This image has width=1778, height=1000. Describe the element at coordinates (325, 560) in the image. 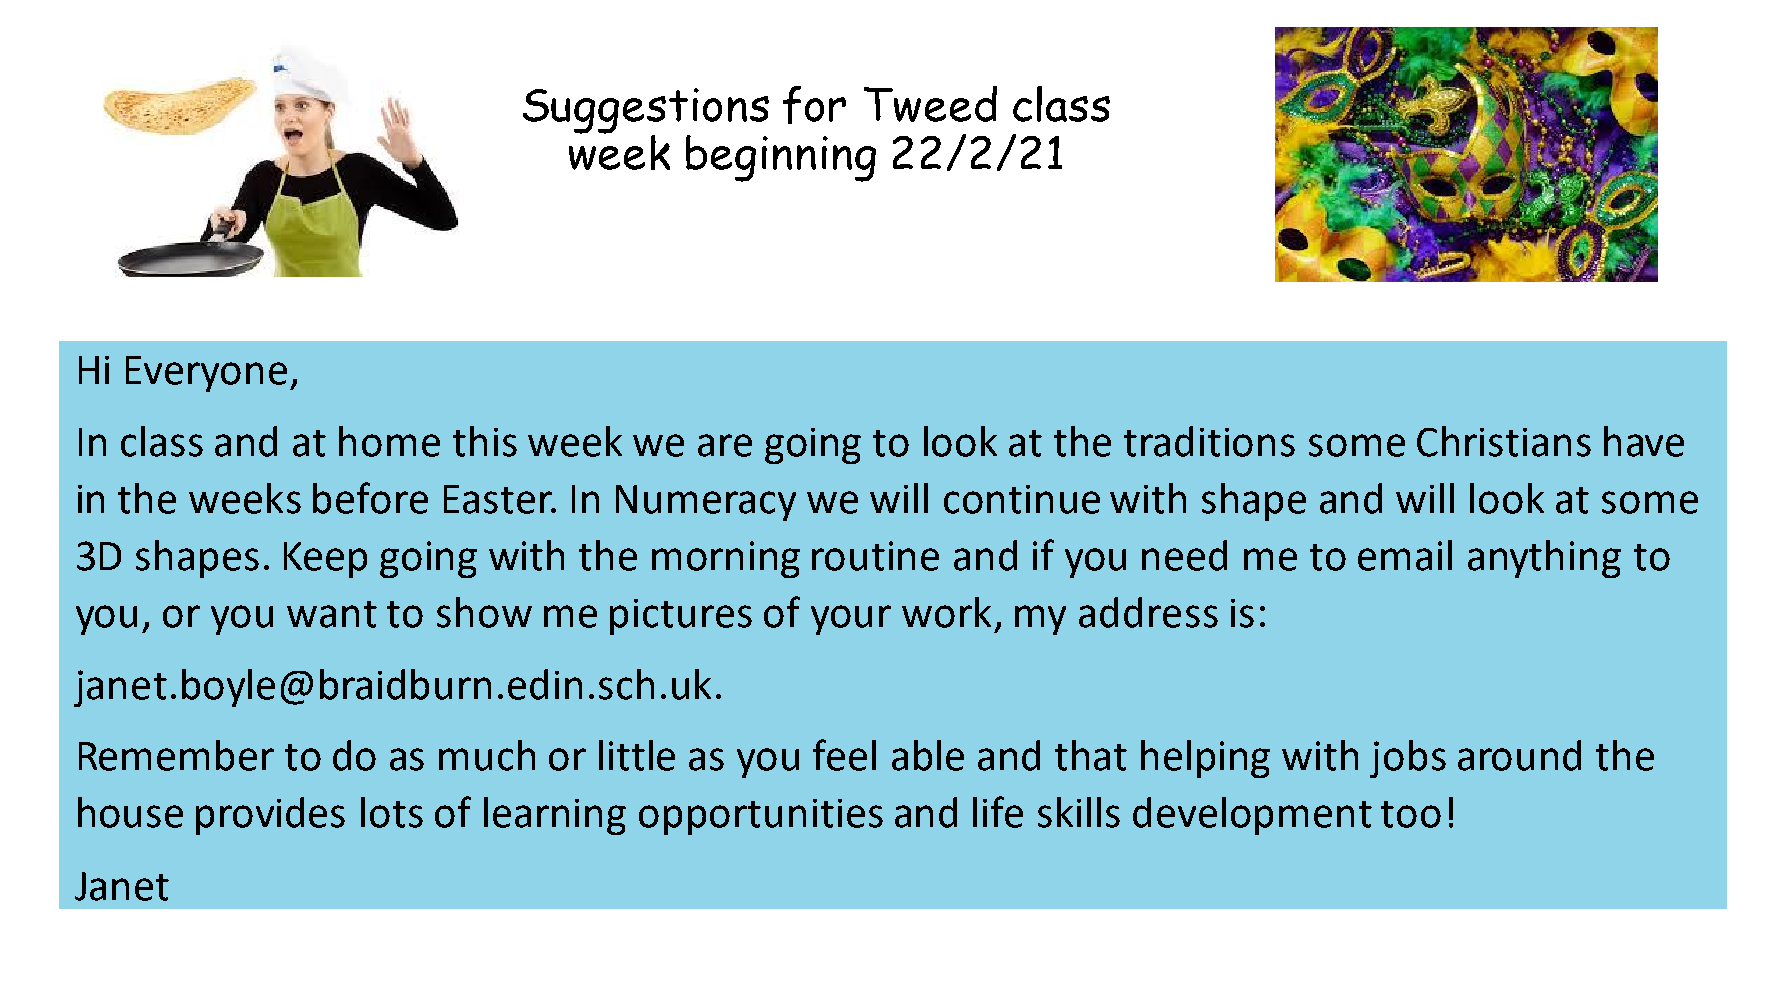

I see `Keep` at that location.
